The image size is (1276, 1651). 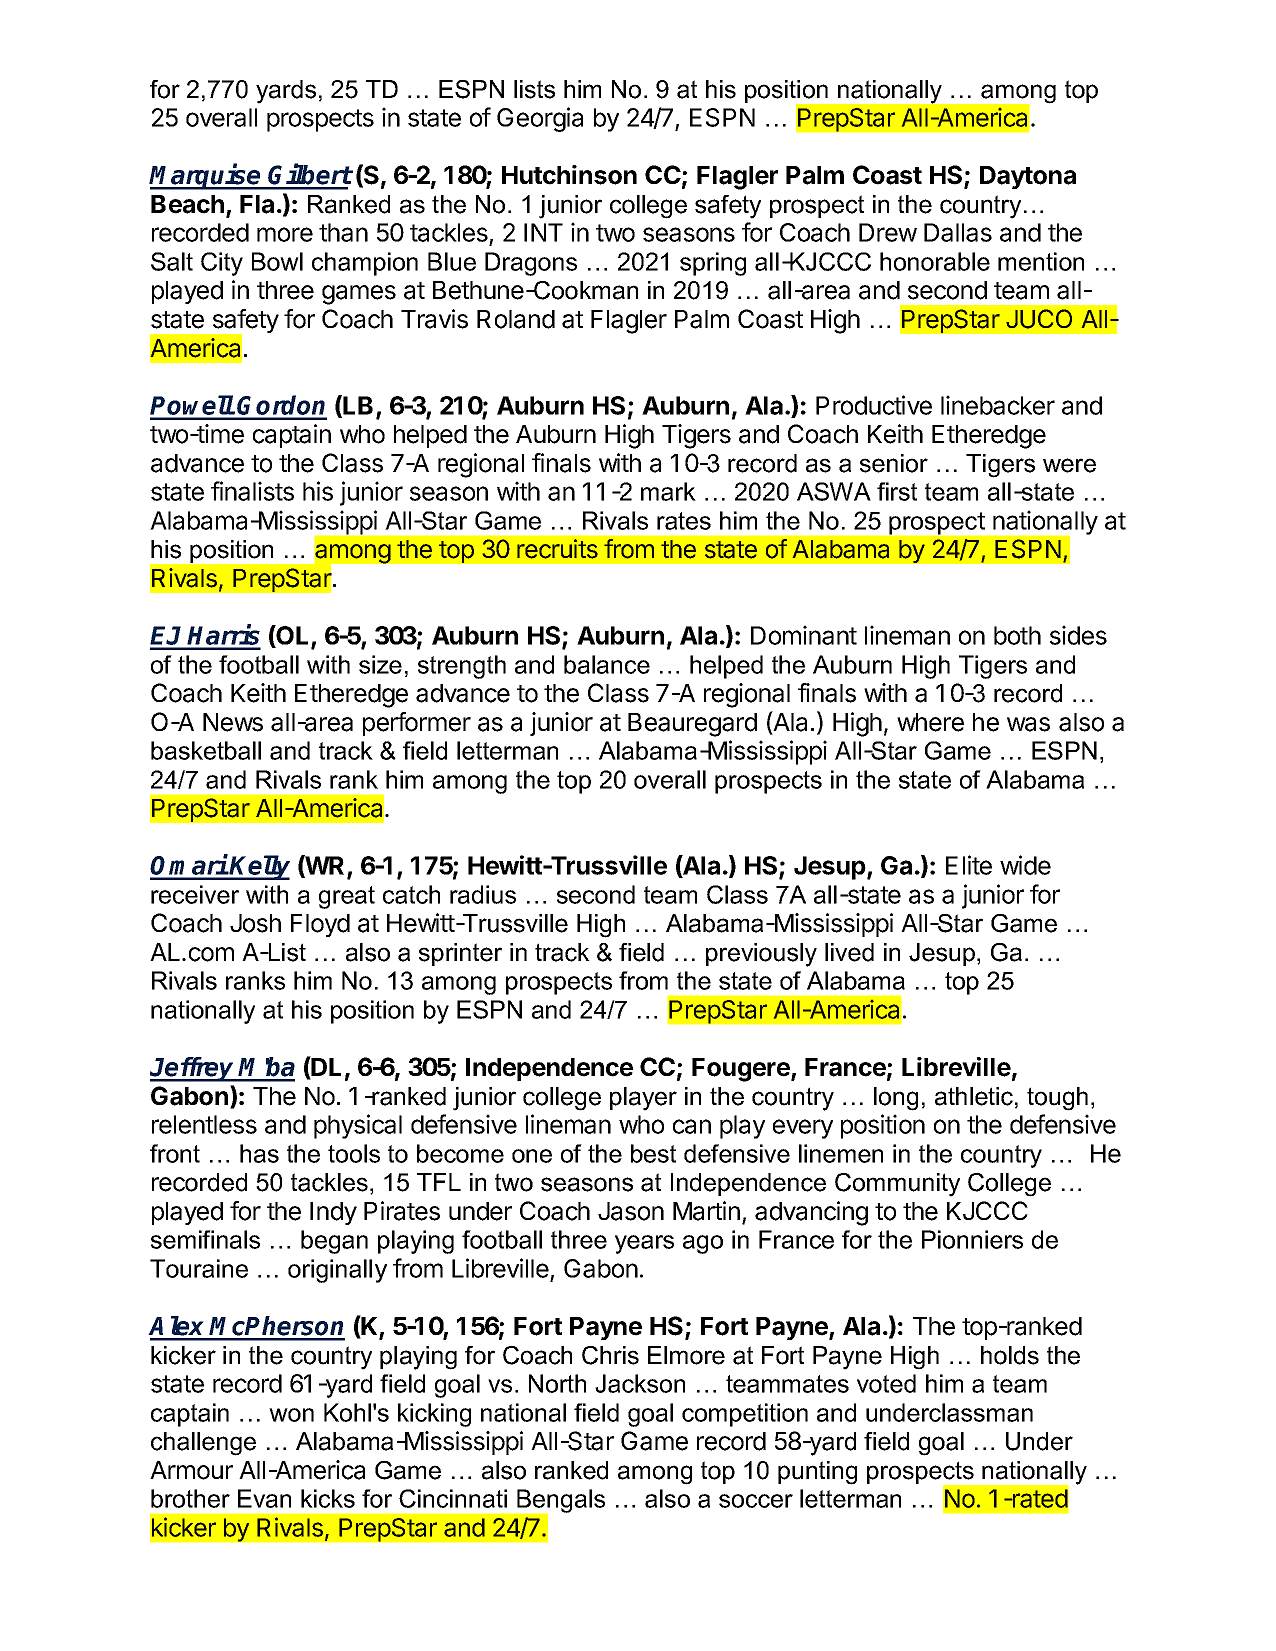 What do you see at coordinates (692, 1126) in the image?
I see `can` at bounding box center [692, 1126].
